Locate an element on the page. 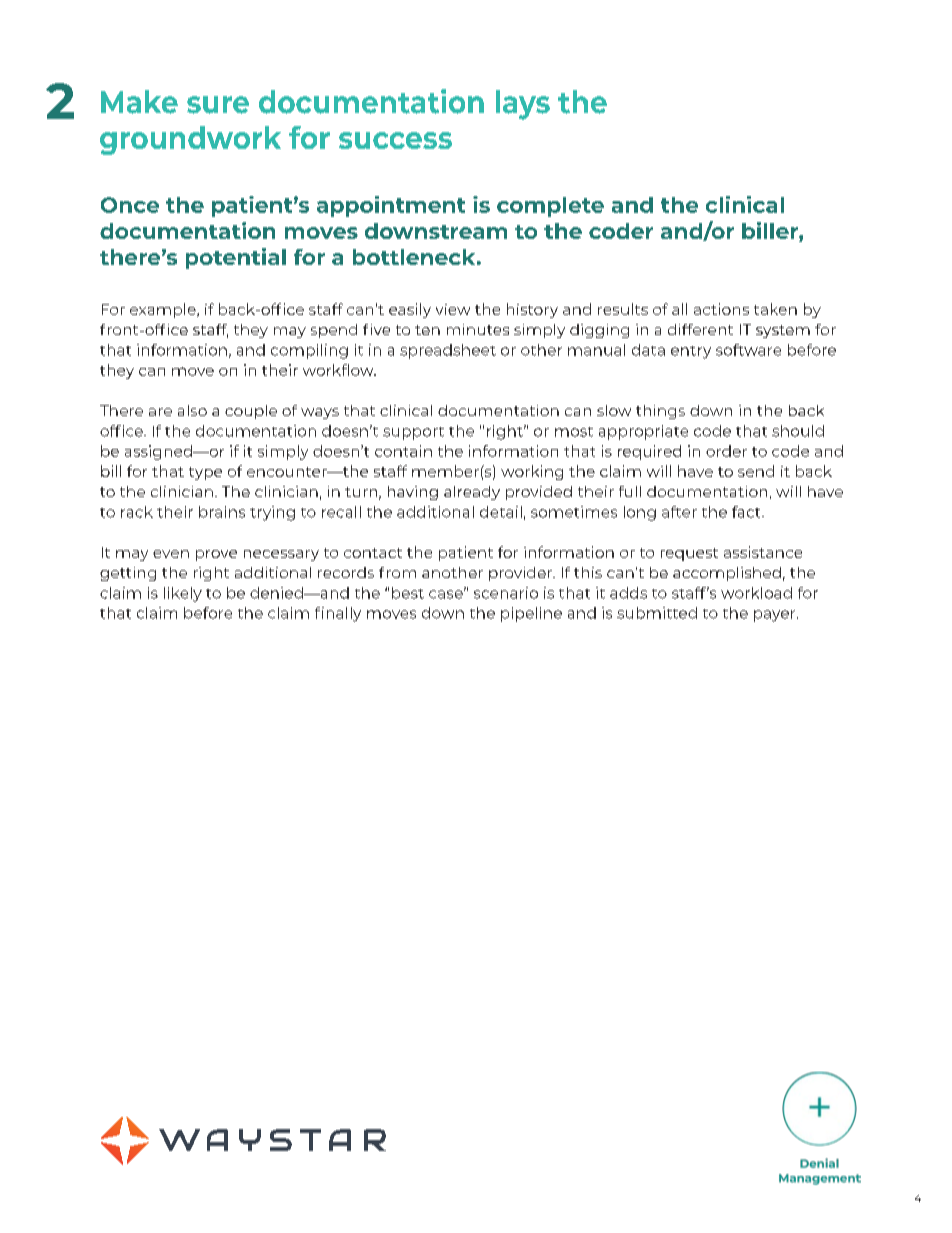  lays is located at coordinates (523, 105).
